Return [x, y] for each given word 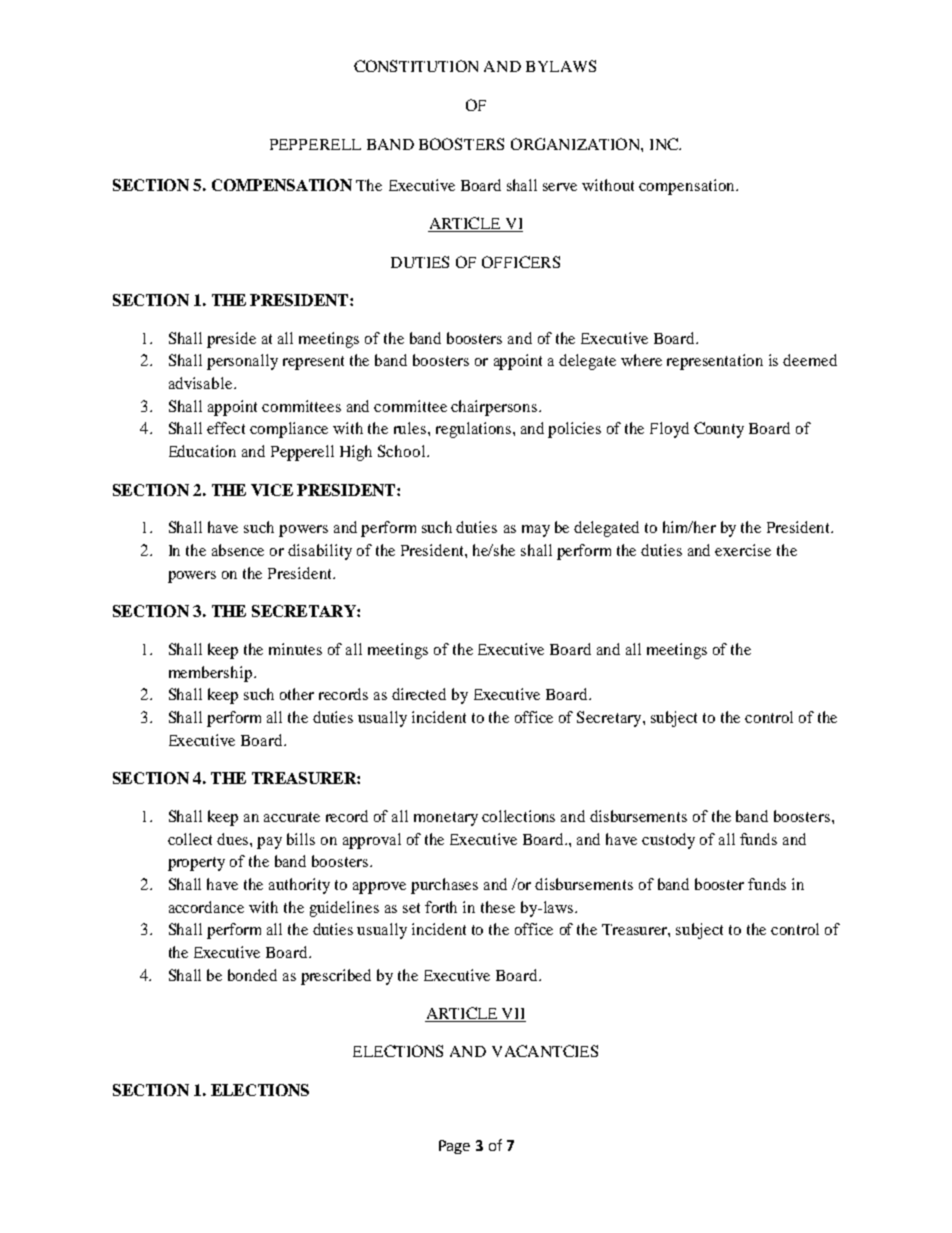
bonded [252, 975]
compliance [289, 430]
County [719, 430]
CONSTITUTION [416, 66]
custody [668, 841]
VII [513, 1015]
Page [454, 1147]
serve [560, 187]
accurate [292, 817]
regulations [473, 430]
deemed [810, 360]
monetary [446, 819]
